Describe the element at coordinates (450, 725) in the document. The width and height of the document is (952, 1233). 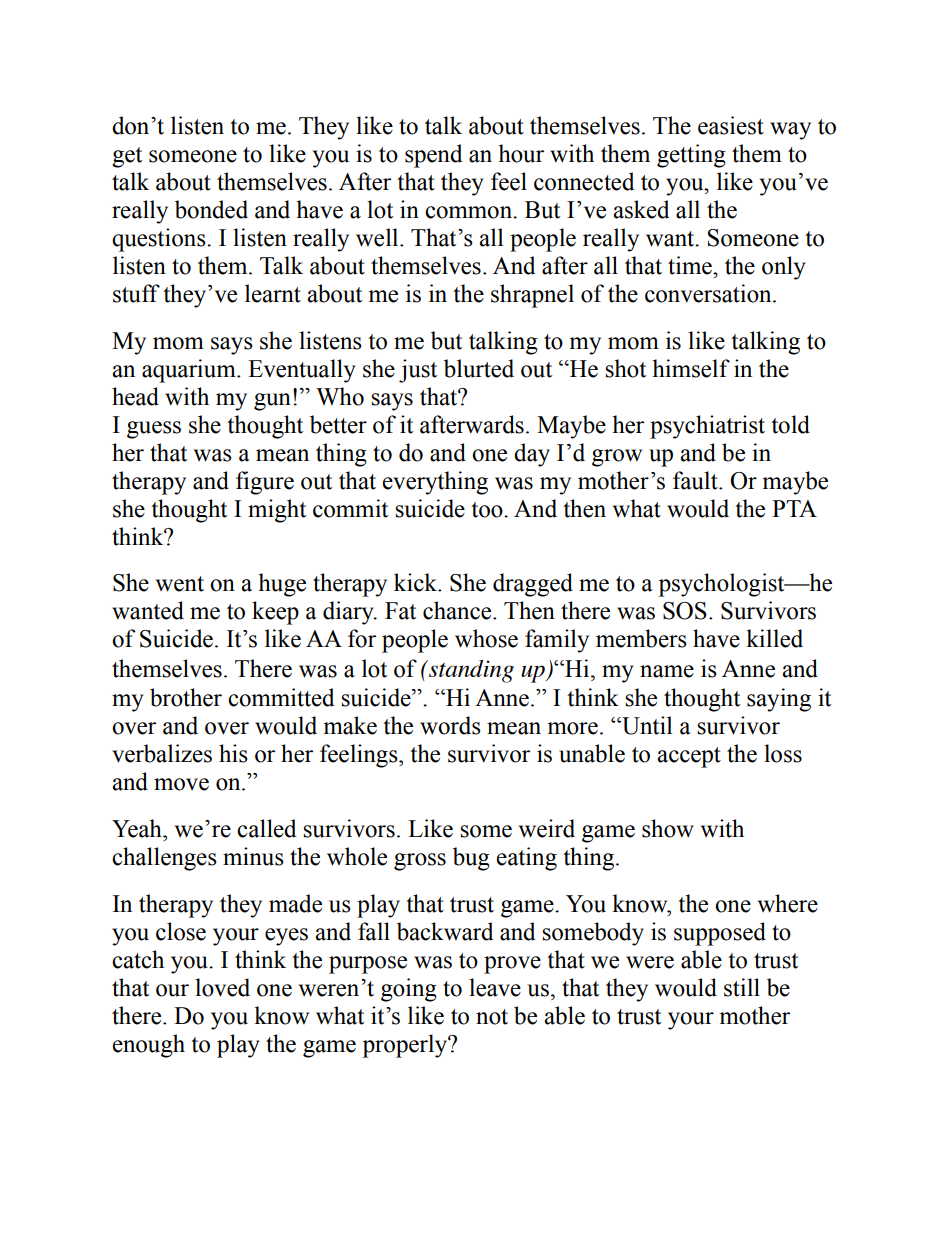
I see `words` at that location.
